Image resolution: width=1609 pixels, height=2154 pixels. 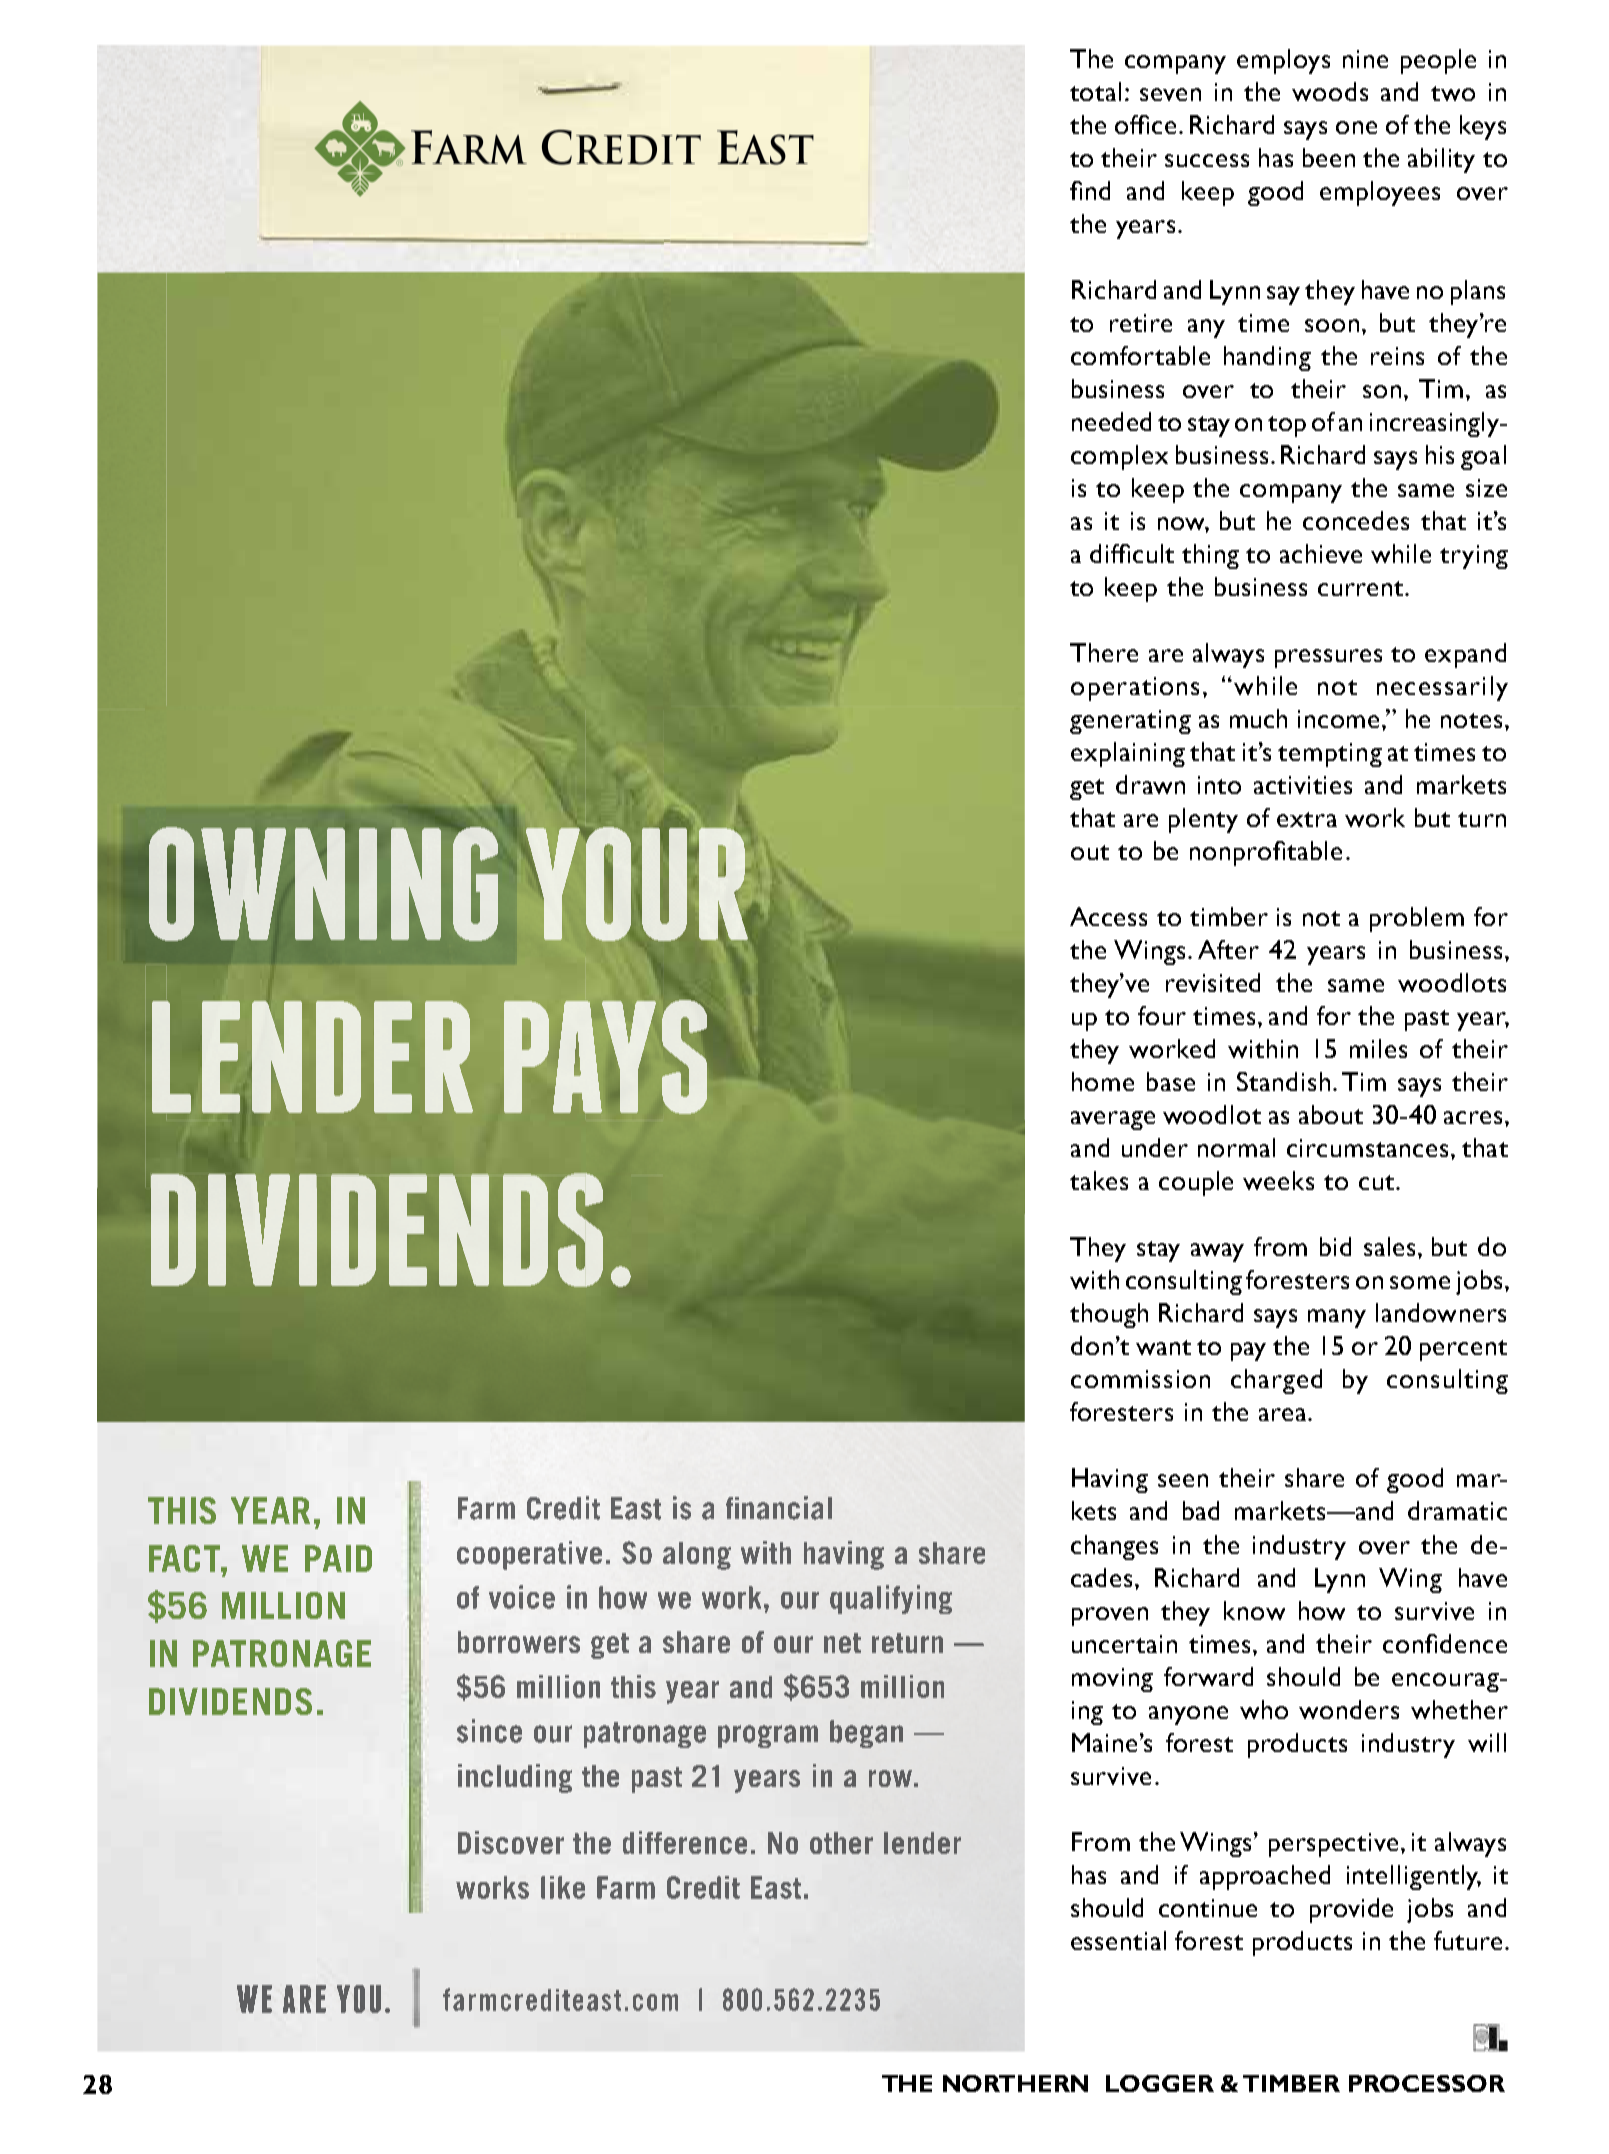 What do you see at coordinates (1378, 1048) in the document?
I see `miles` at bounding box center [1378, 1048].
